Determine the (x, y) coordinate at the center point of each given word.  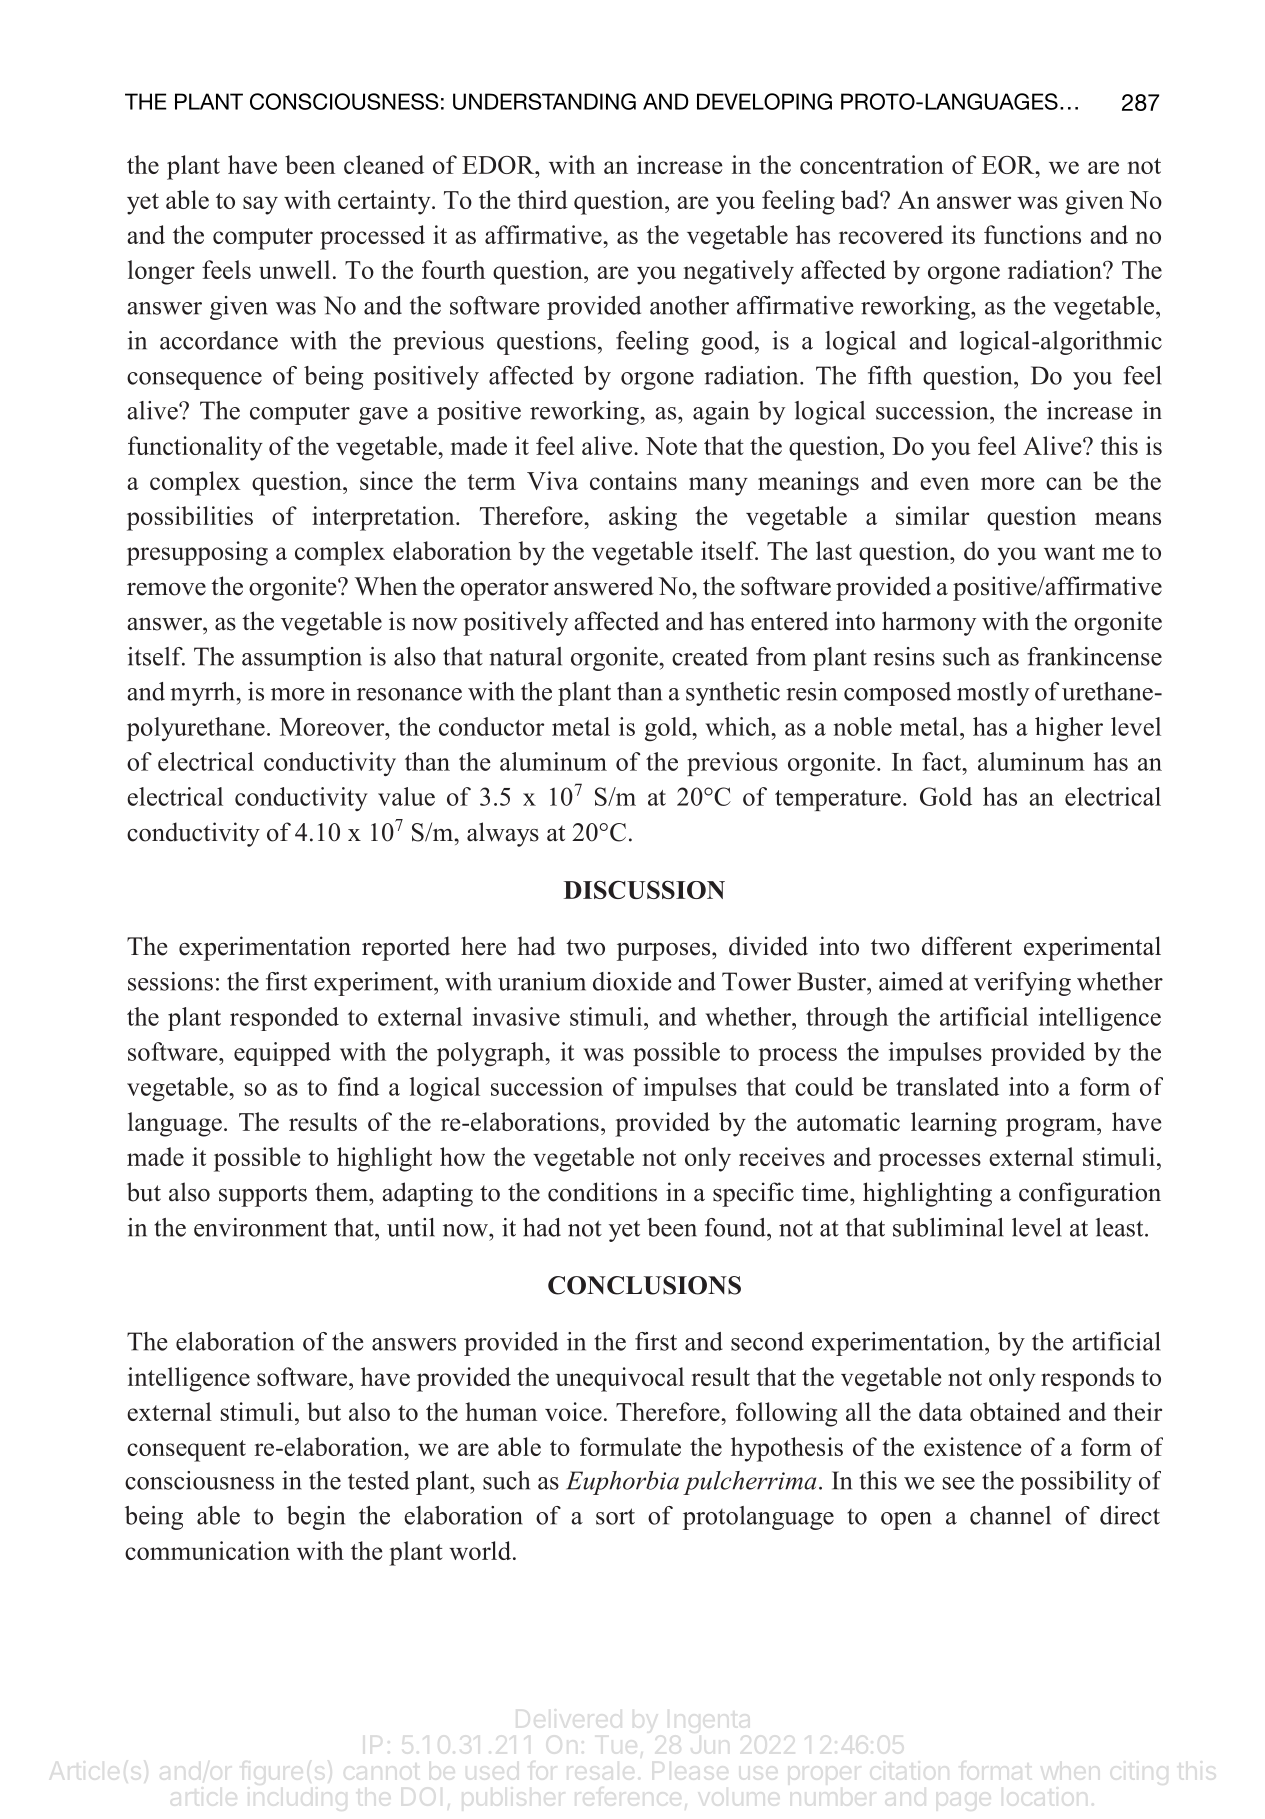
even (944, 483)
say (260, 205)
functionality (195, 448)
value (406, 796)
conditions (602, 1192)
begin (316, 1518)
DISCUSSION (644, 890)
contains (633, 480)
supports (263, 1196)
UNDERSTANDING (544, 101)
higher (1069, 729)
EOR (1009, 165)
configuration (1090, 1194)
